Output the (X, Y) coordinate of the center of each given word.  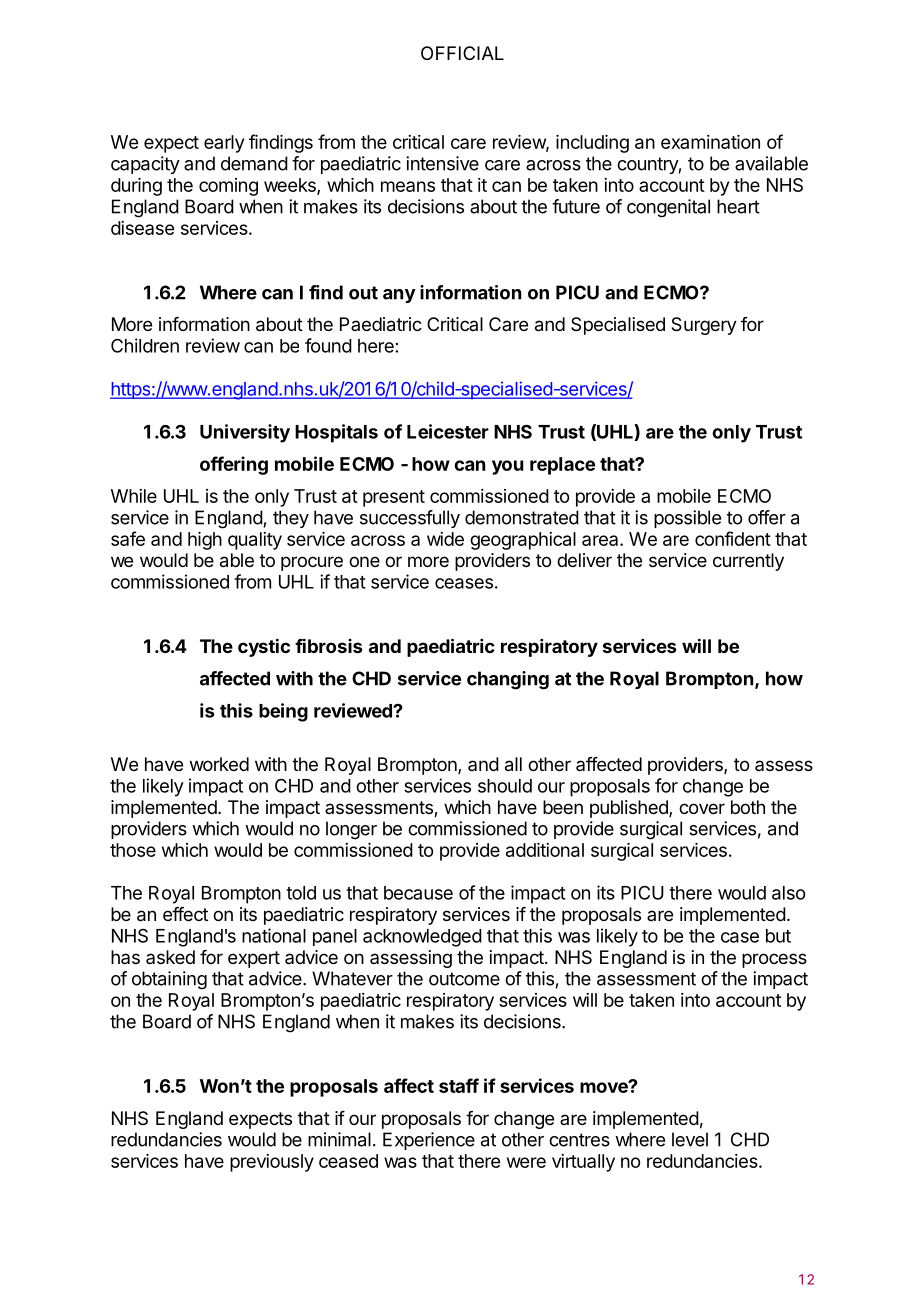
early (224, 144)
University (245, 433)
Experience (429, 1141)
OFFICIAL (462, 53)
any (399, 296)
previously (272, 1163)
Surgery (704, 326)
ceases (464, 583)
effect (185, 914)
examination (710, 142)
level (690, 1139)
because (418, 893)
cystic (264, 647)
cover (702, 808)
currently (748, 562)
